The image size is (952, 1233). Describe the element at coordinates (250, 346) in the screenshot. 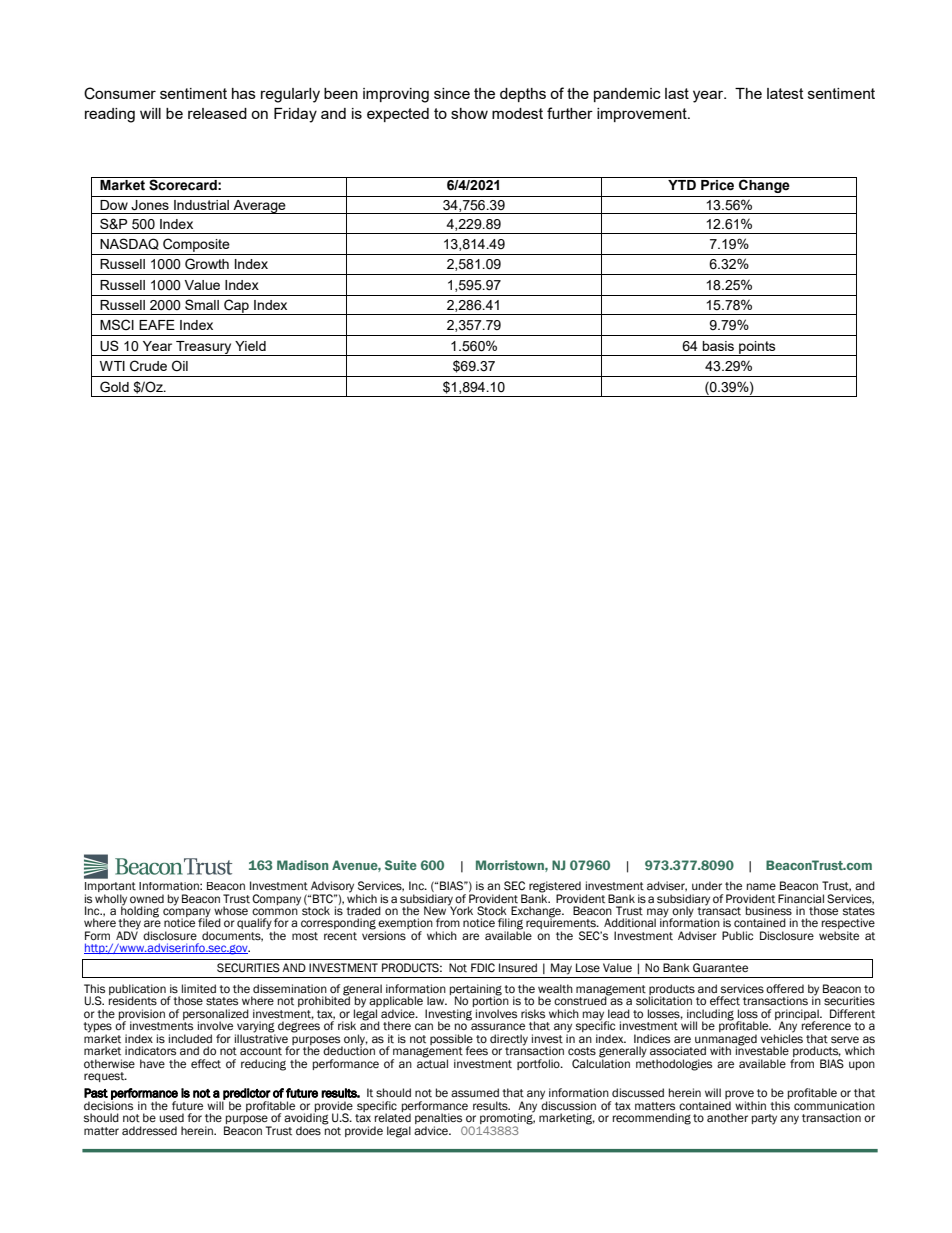

I see `Yield` at that location.
